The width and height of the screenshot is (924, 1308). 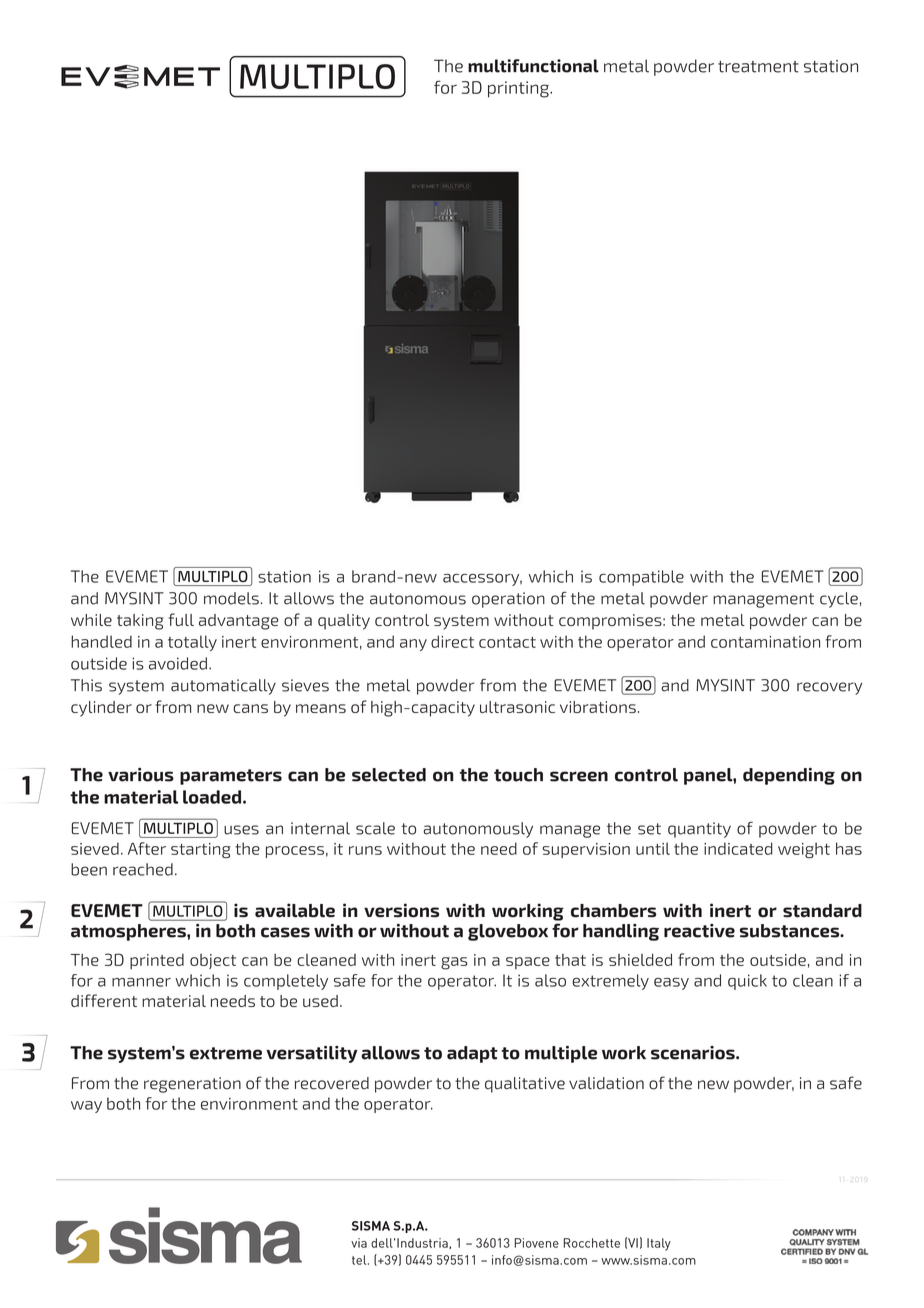 What do you see at coordinates (86, 1107) in the screenshot?
I see `way` at bounding box center [86, 1107].
